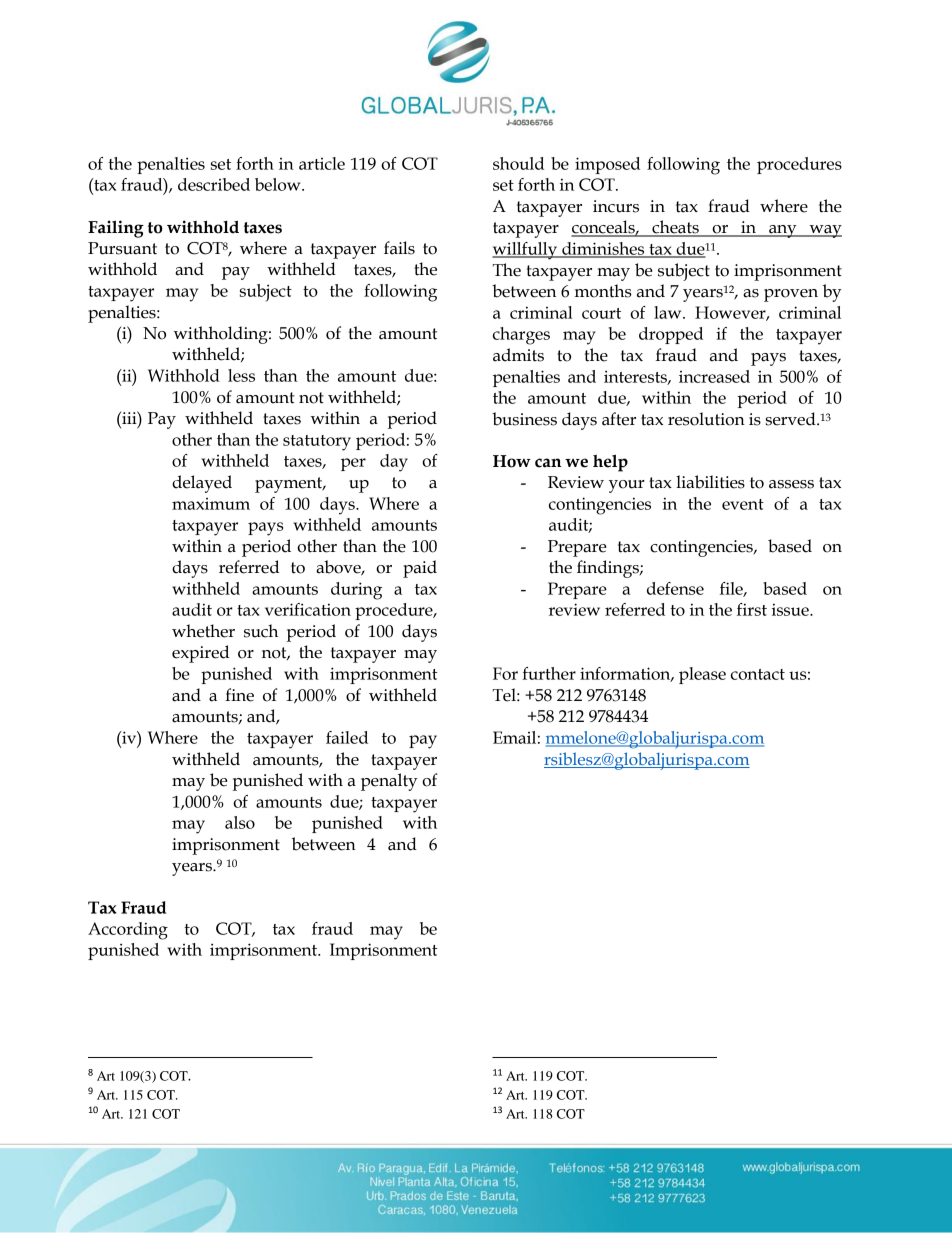 This screenshot has width=952, height=1233. Describe the element at coordinates (211, 504) in the screenshot. I see `maximum` at that location.
